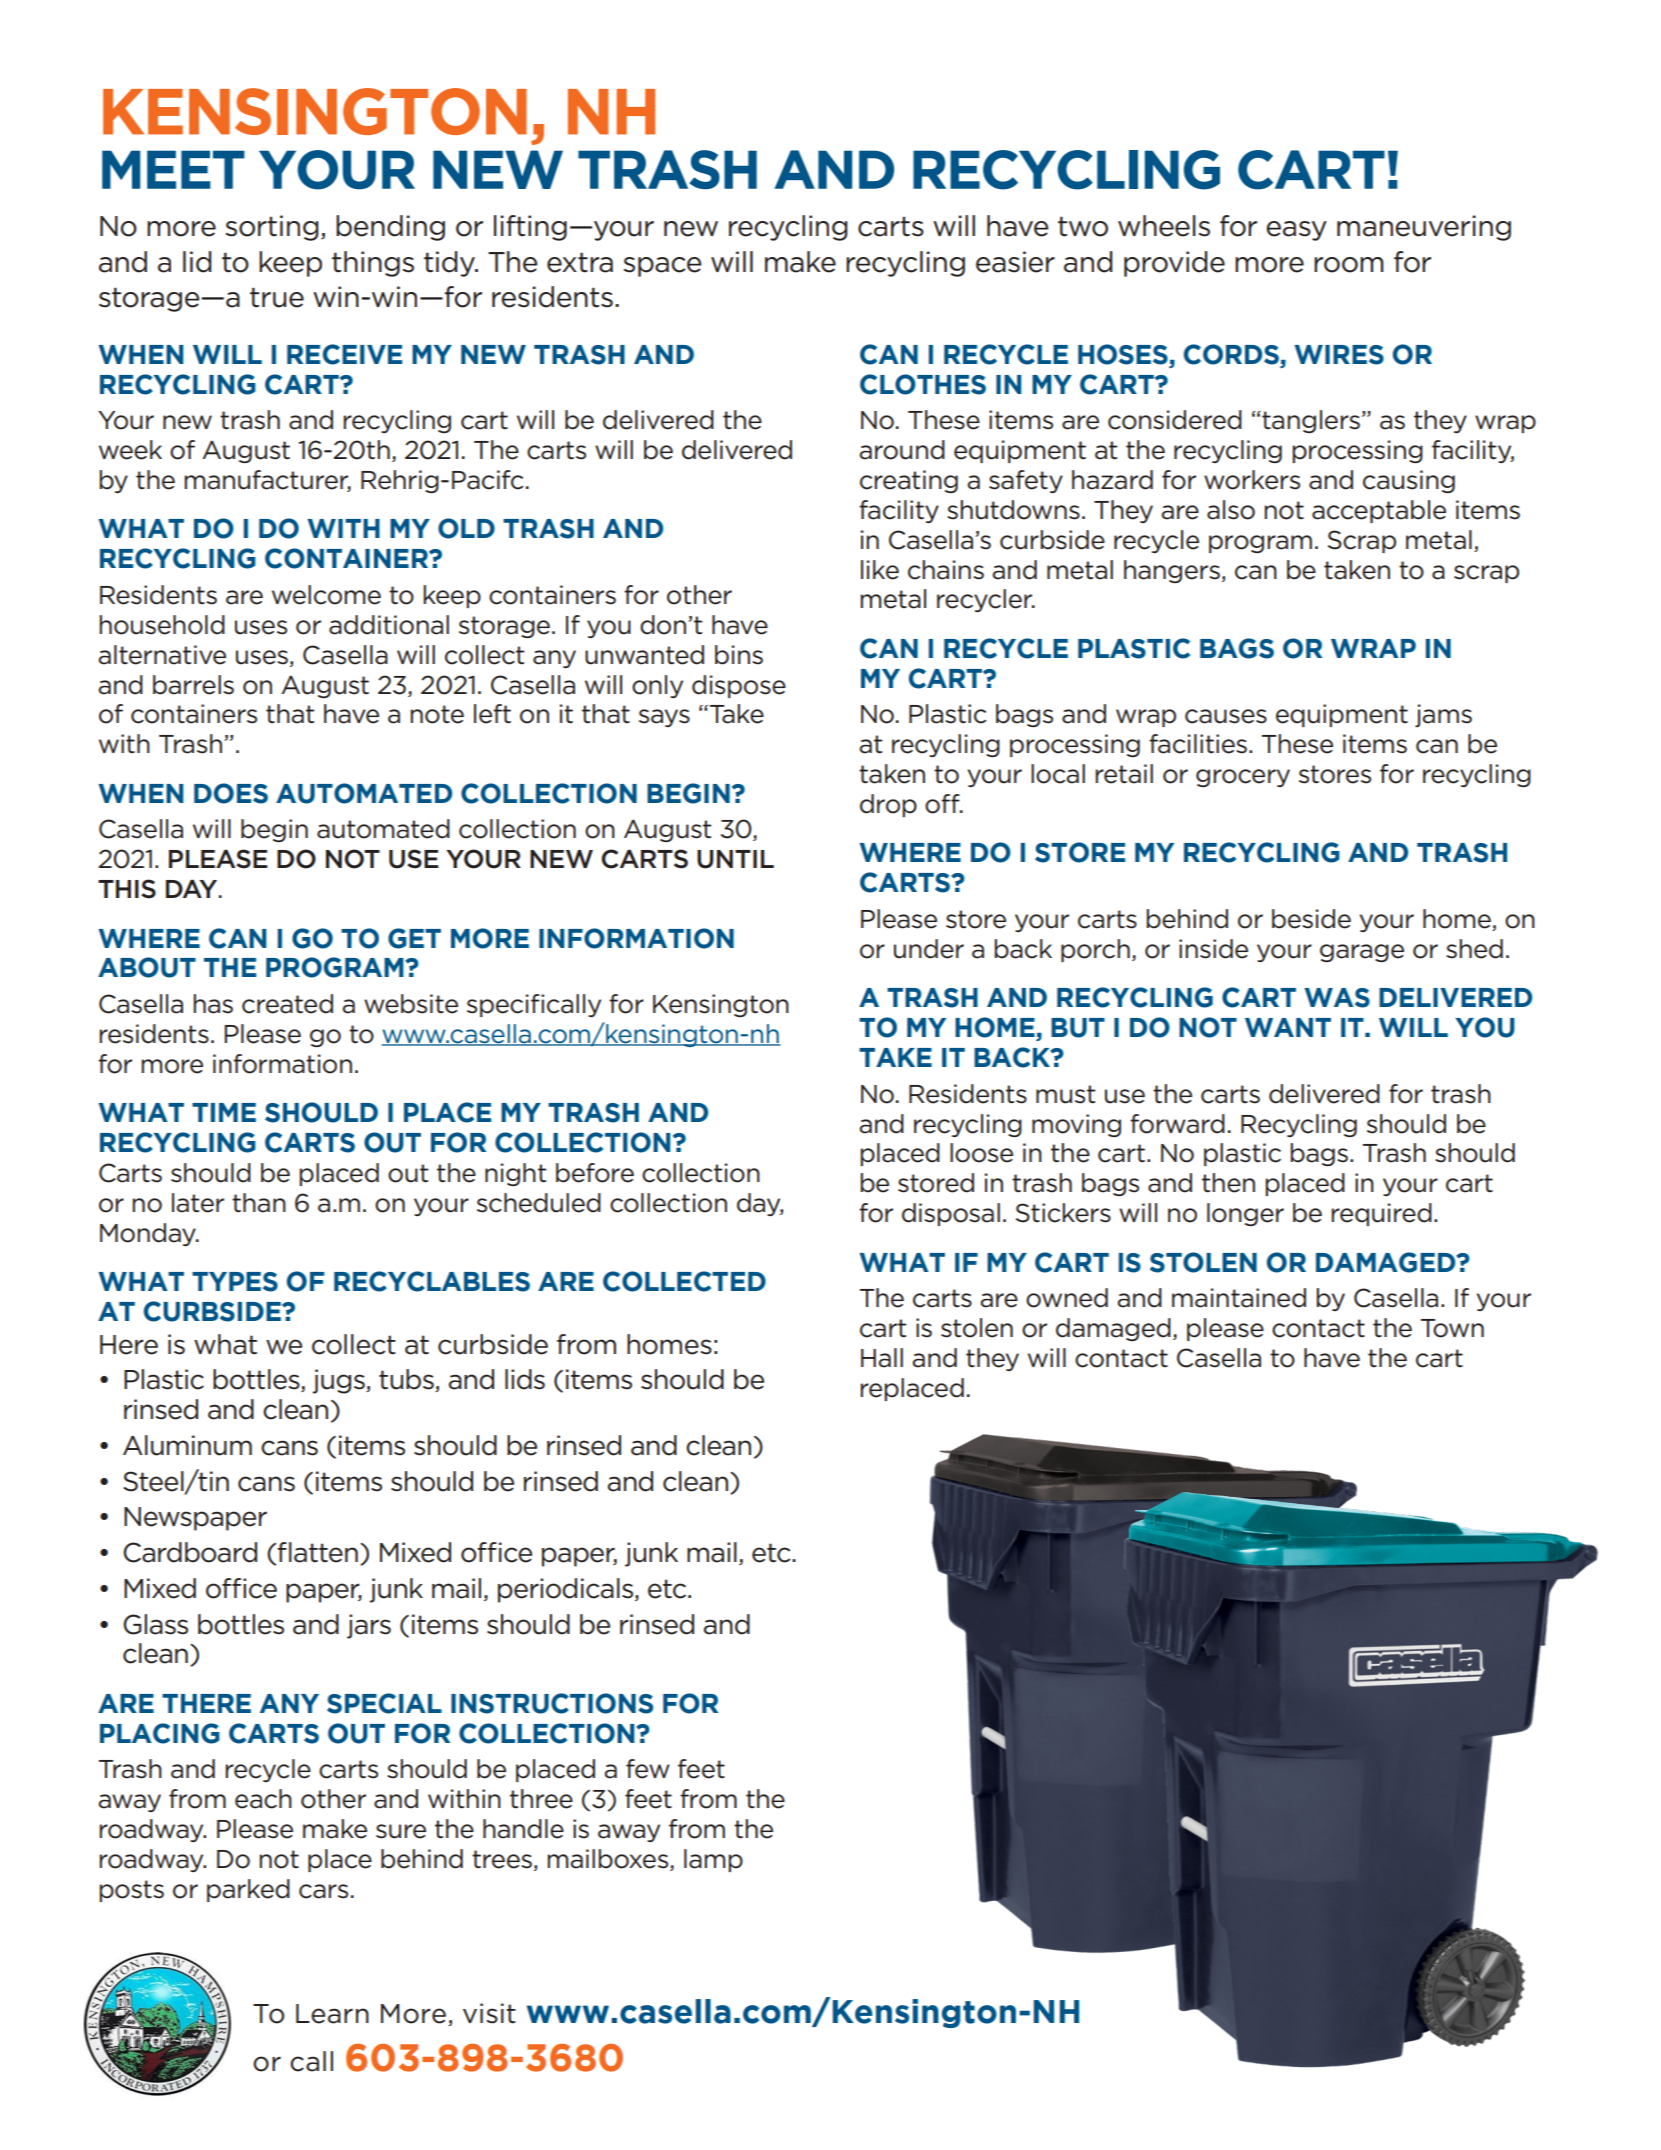 Image resolution: width=1661 pixels, height=2150 pixels. Describe the element at coordinates (1337, 998) in the screenshot. I see `WAS` at that location.
